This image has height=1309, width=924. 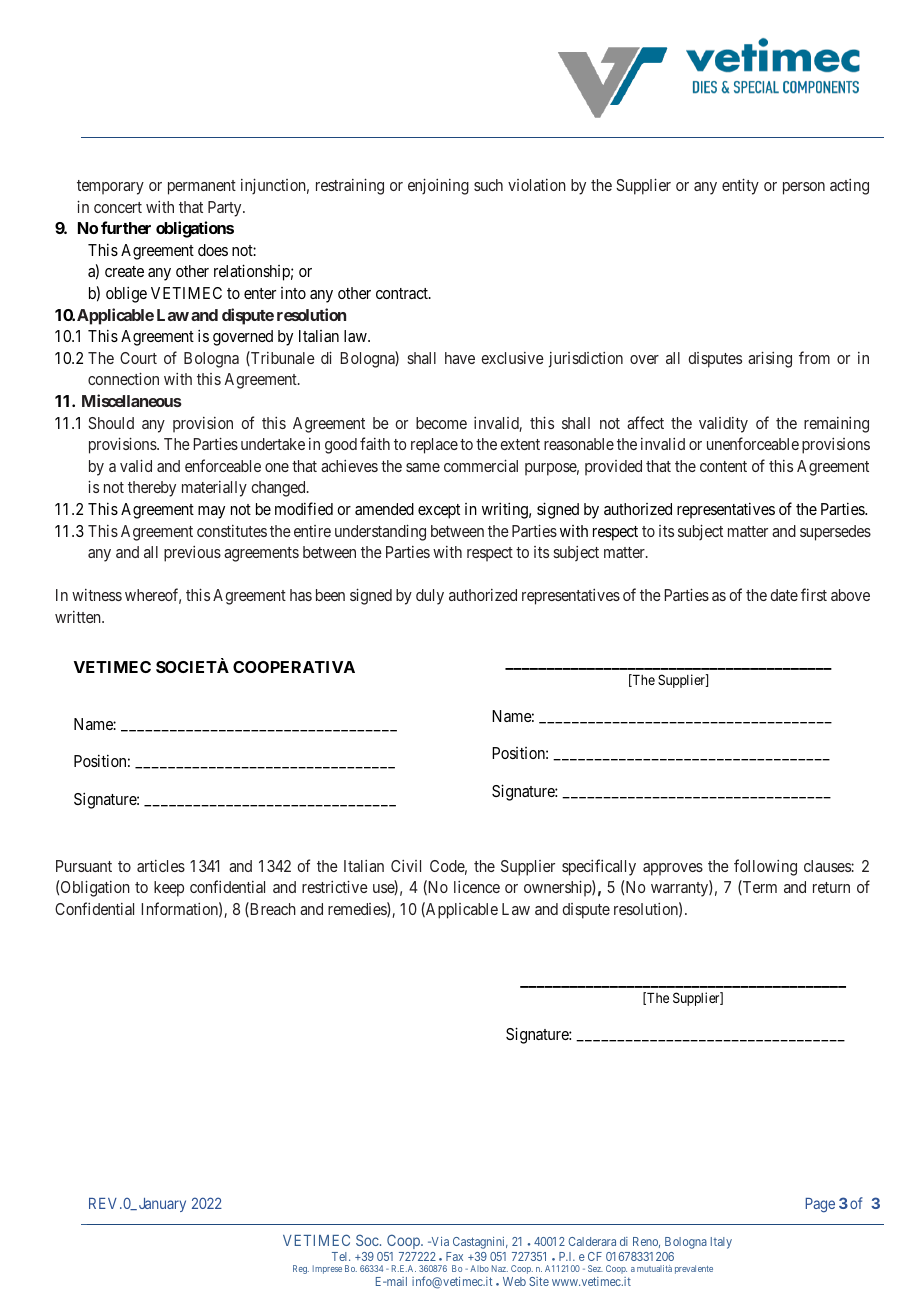 I want to click on further, so click(x=126, y=227).
